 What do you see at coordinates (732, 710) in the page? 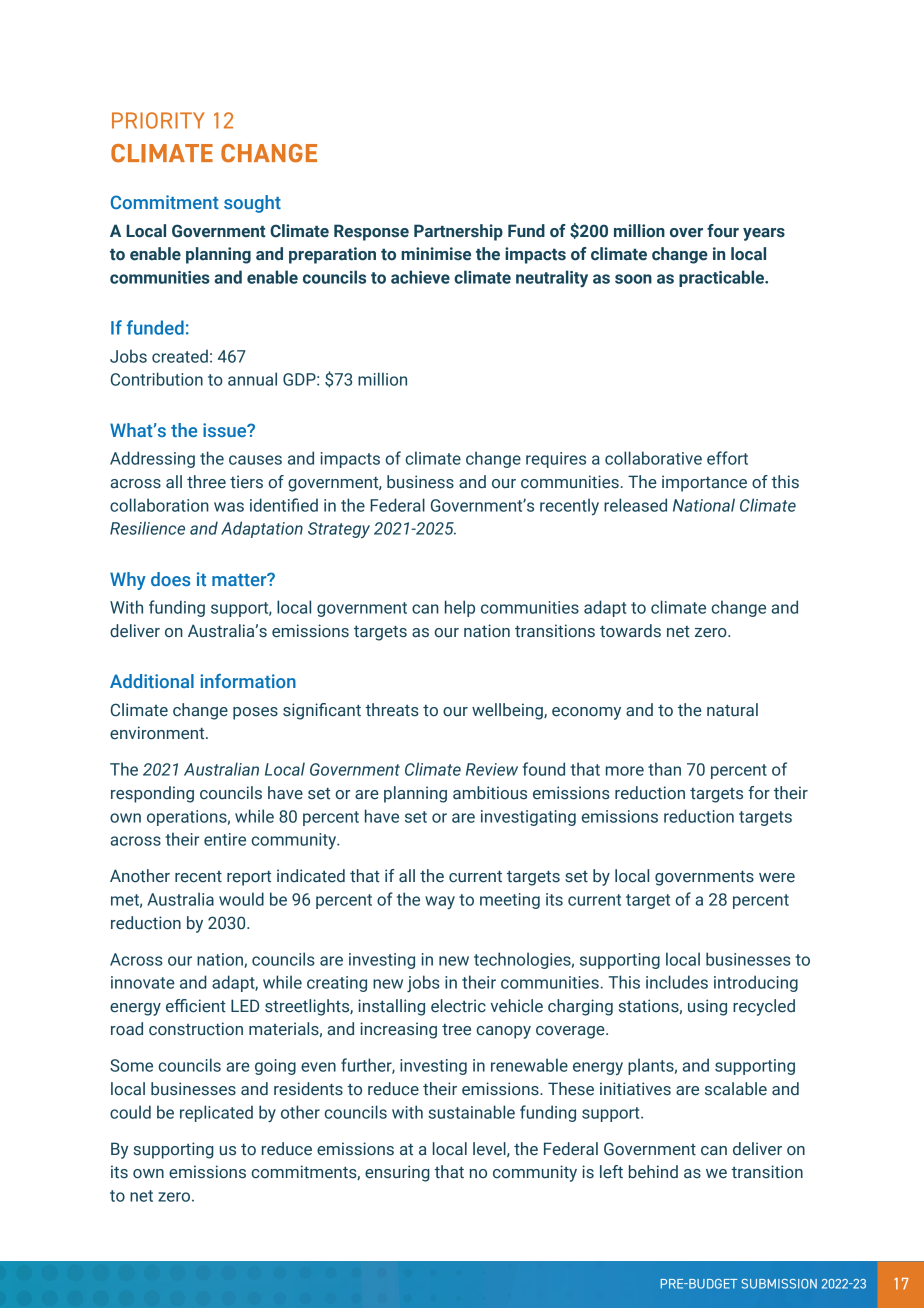
I see `natural` at bounding box center [732, 710].
